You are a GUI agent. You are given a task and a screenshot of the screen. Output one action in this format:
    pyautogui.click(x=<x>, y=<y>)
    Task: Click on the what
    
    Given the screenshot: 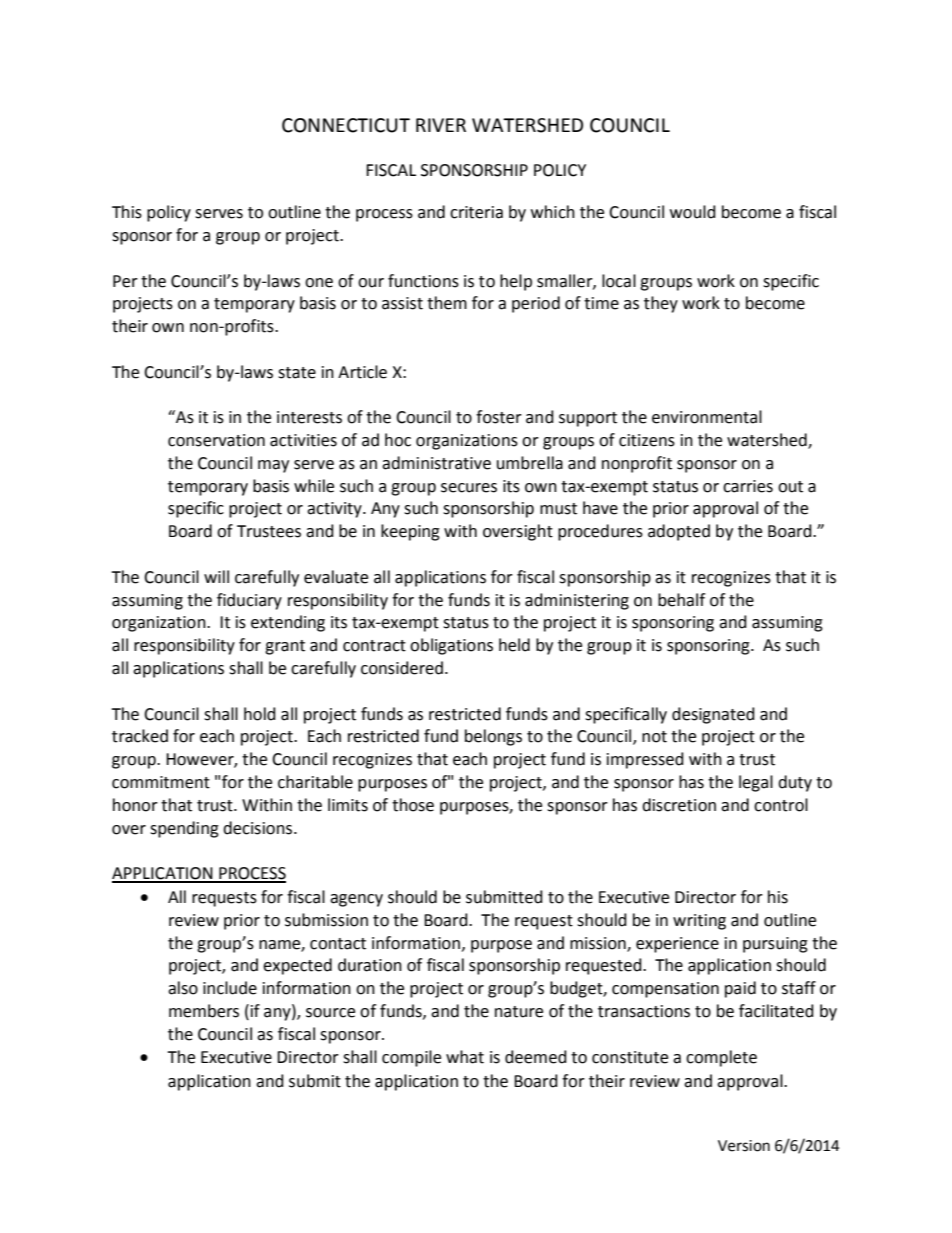 What is the action you would take?
    pyautogui.click(x=465, y=1057)
